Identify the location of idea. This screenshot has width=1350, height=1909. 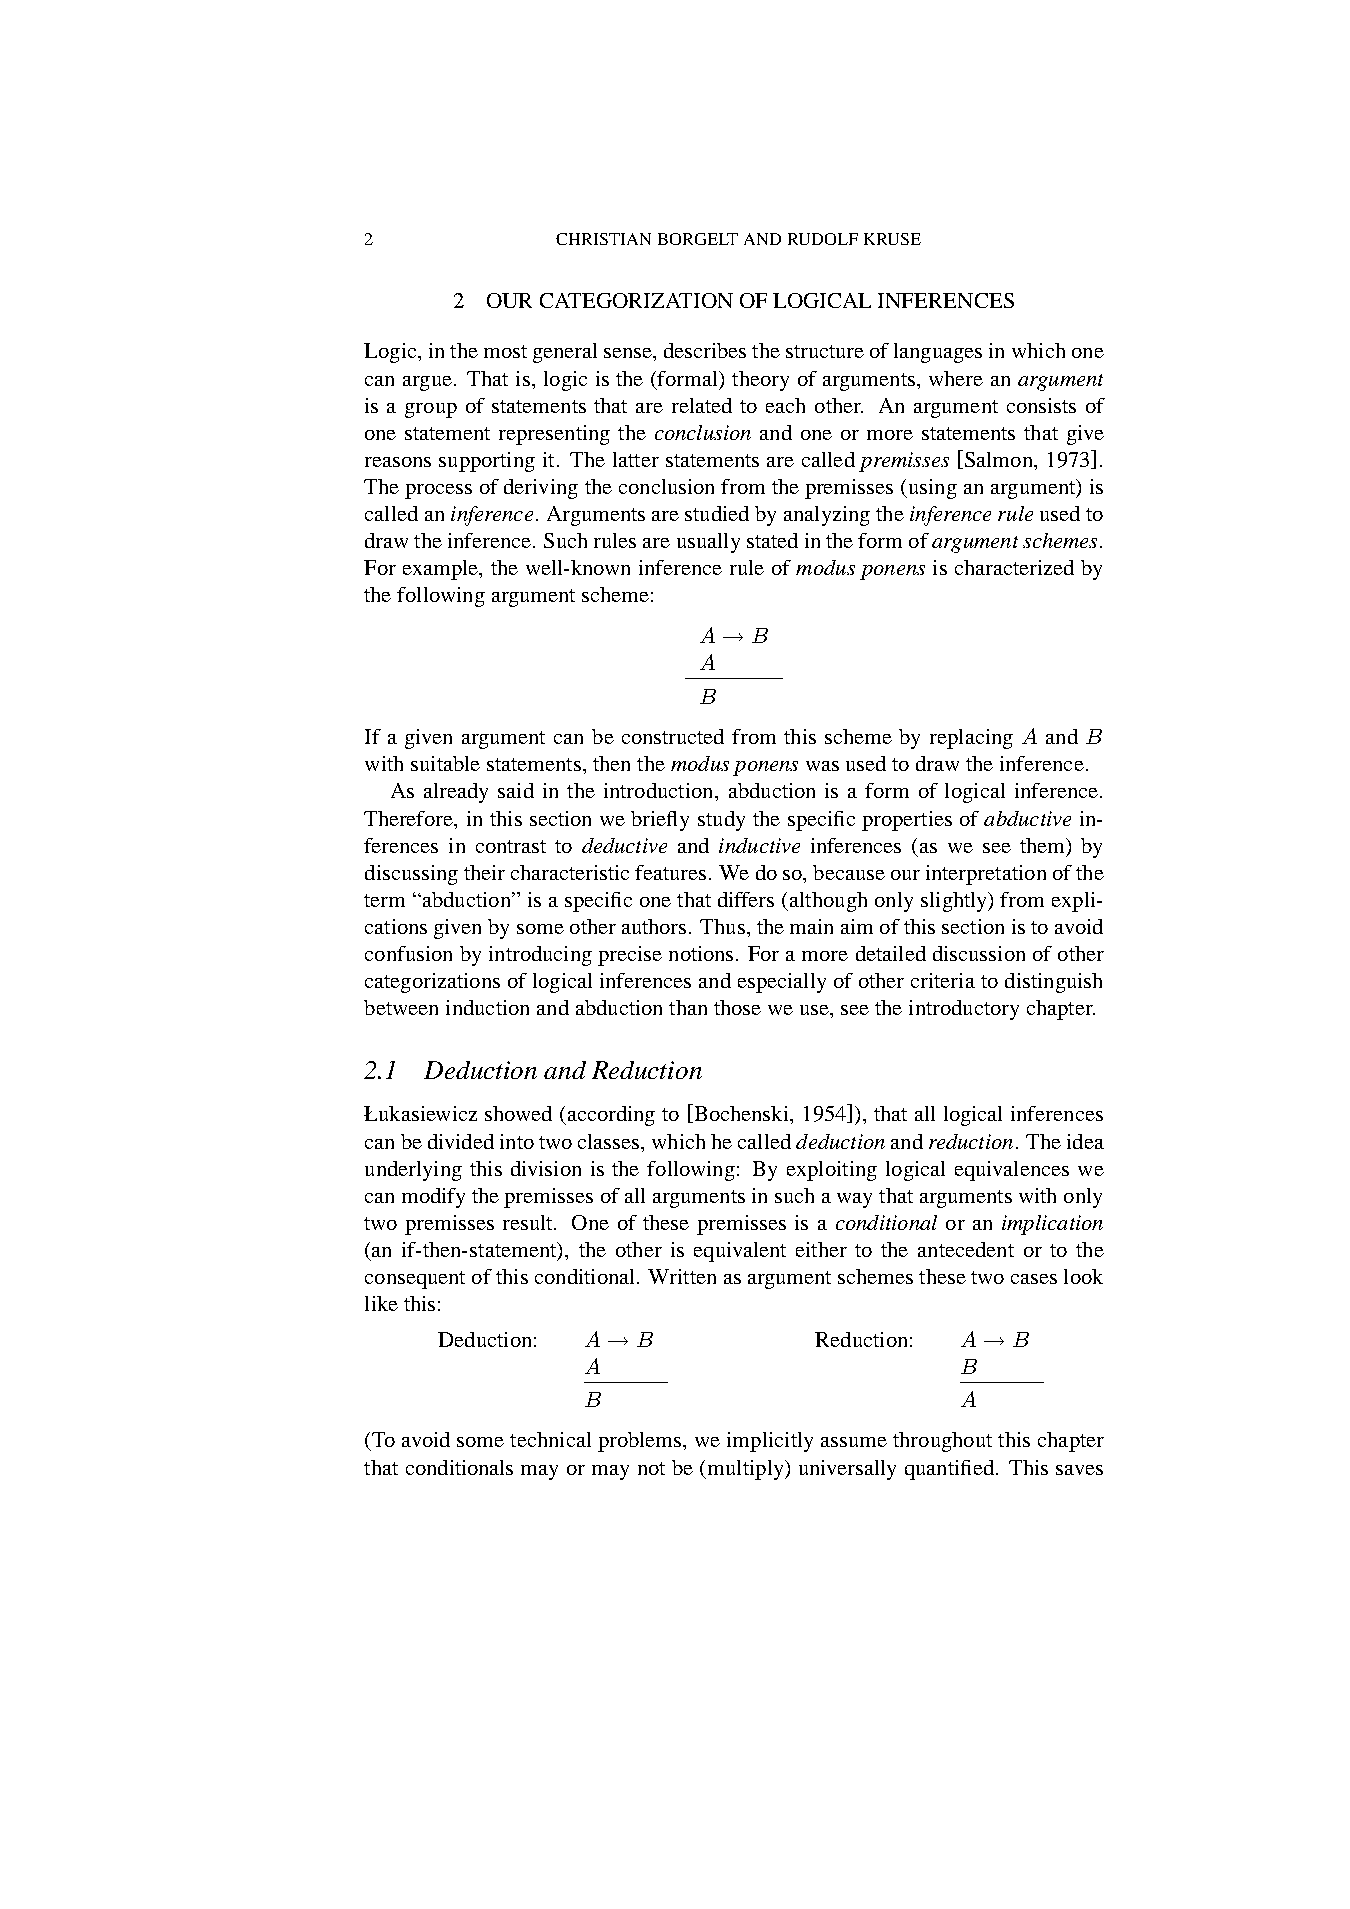
(1085, 1141).
